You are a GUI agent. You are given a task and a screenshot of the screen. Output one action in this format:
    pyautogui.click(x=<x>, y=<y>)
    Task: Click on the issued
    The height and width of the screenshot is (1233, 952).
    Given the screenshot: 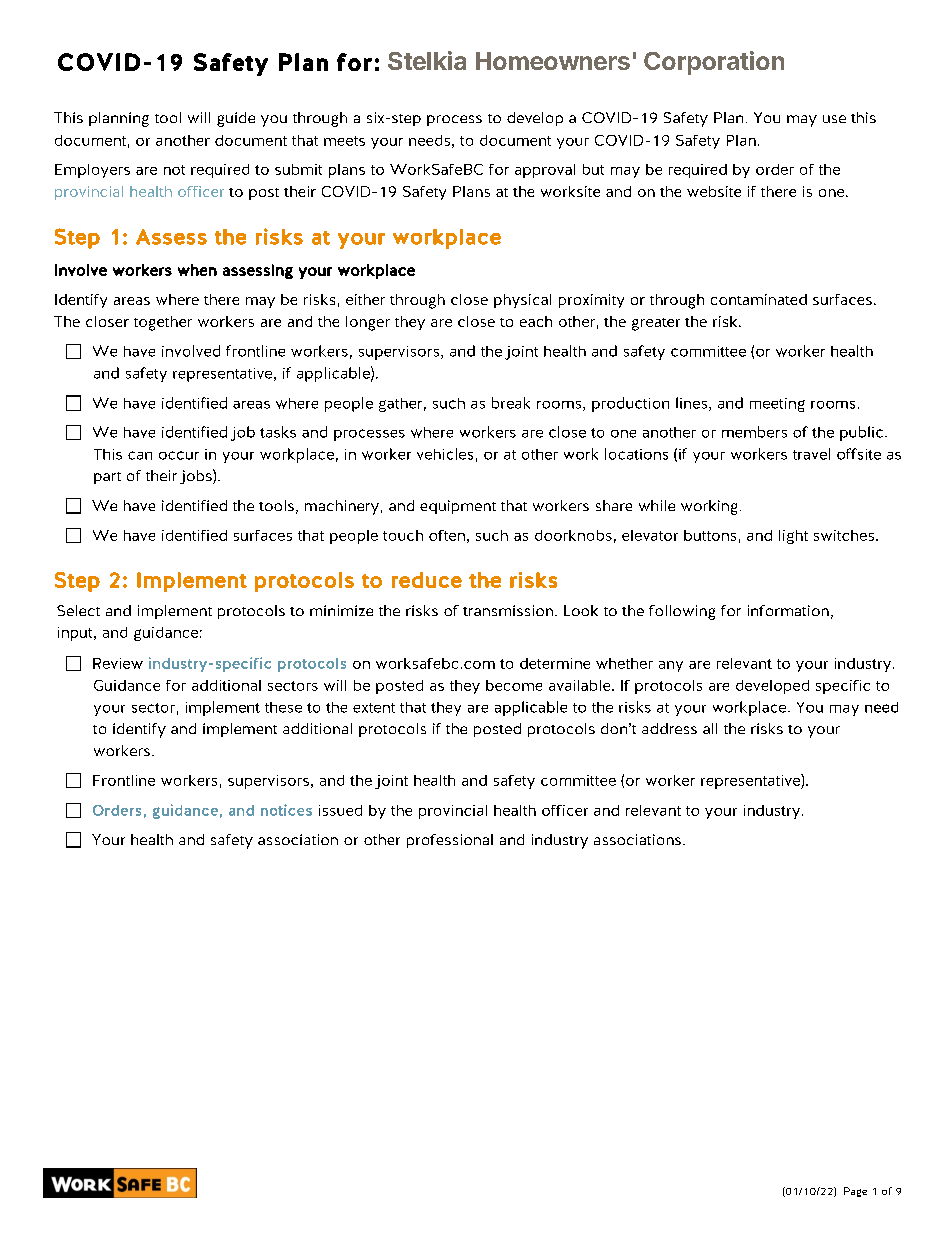 What is the action you would take?
    pyautogui.click(x=340, y=810)
